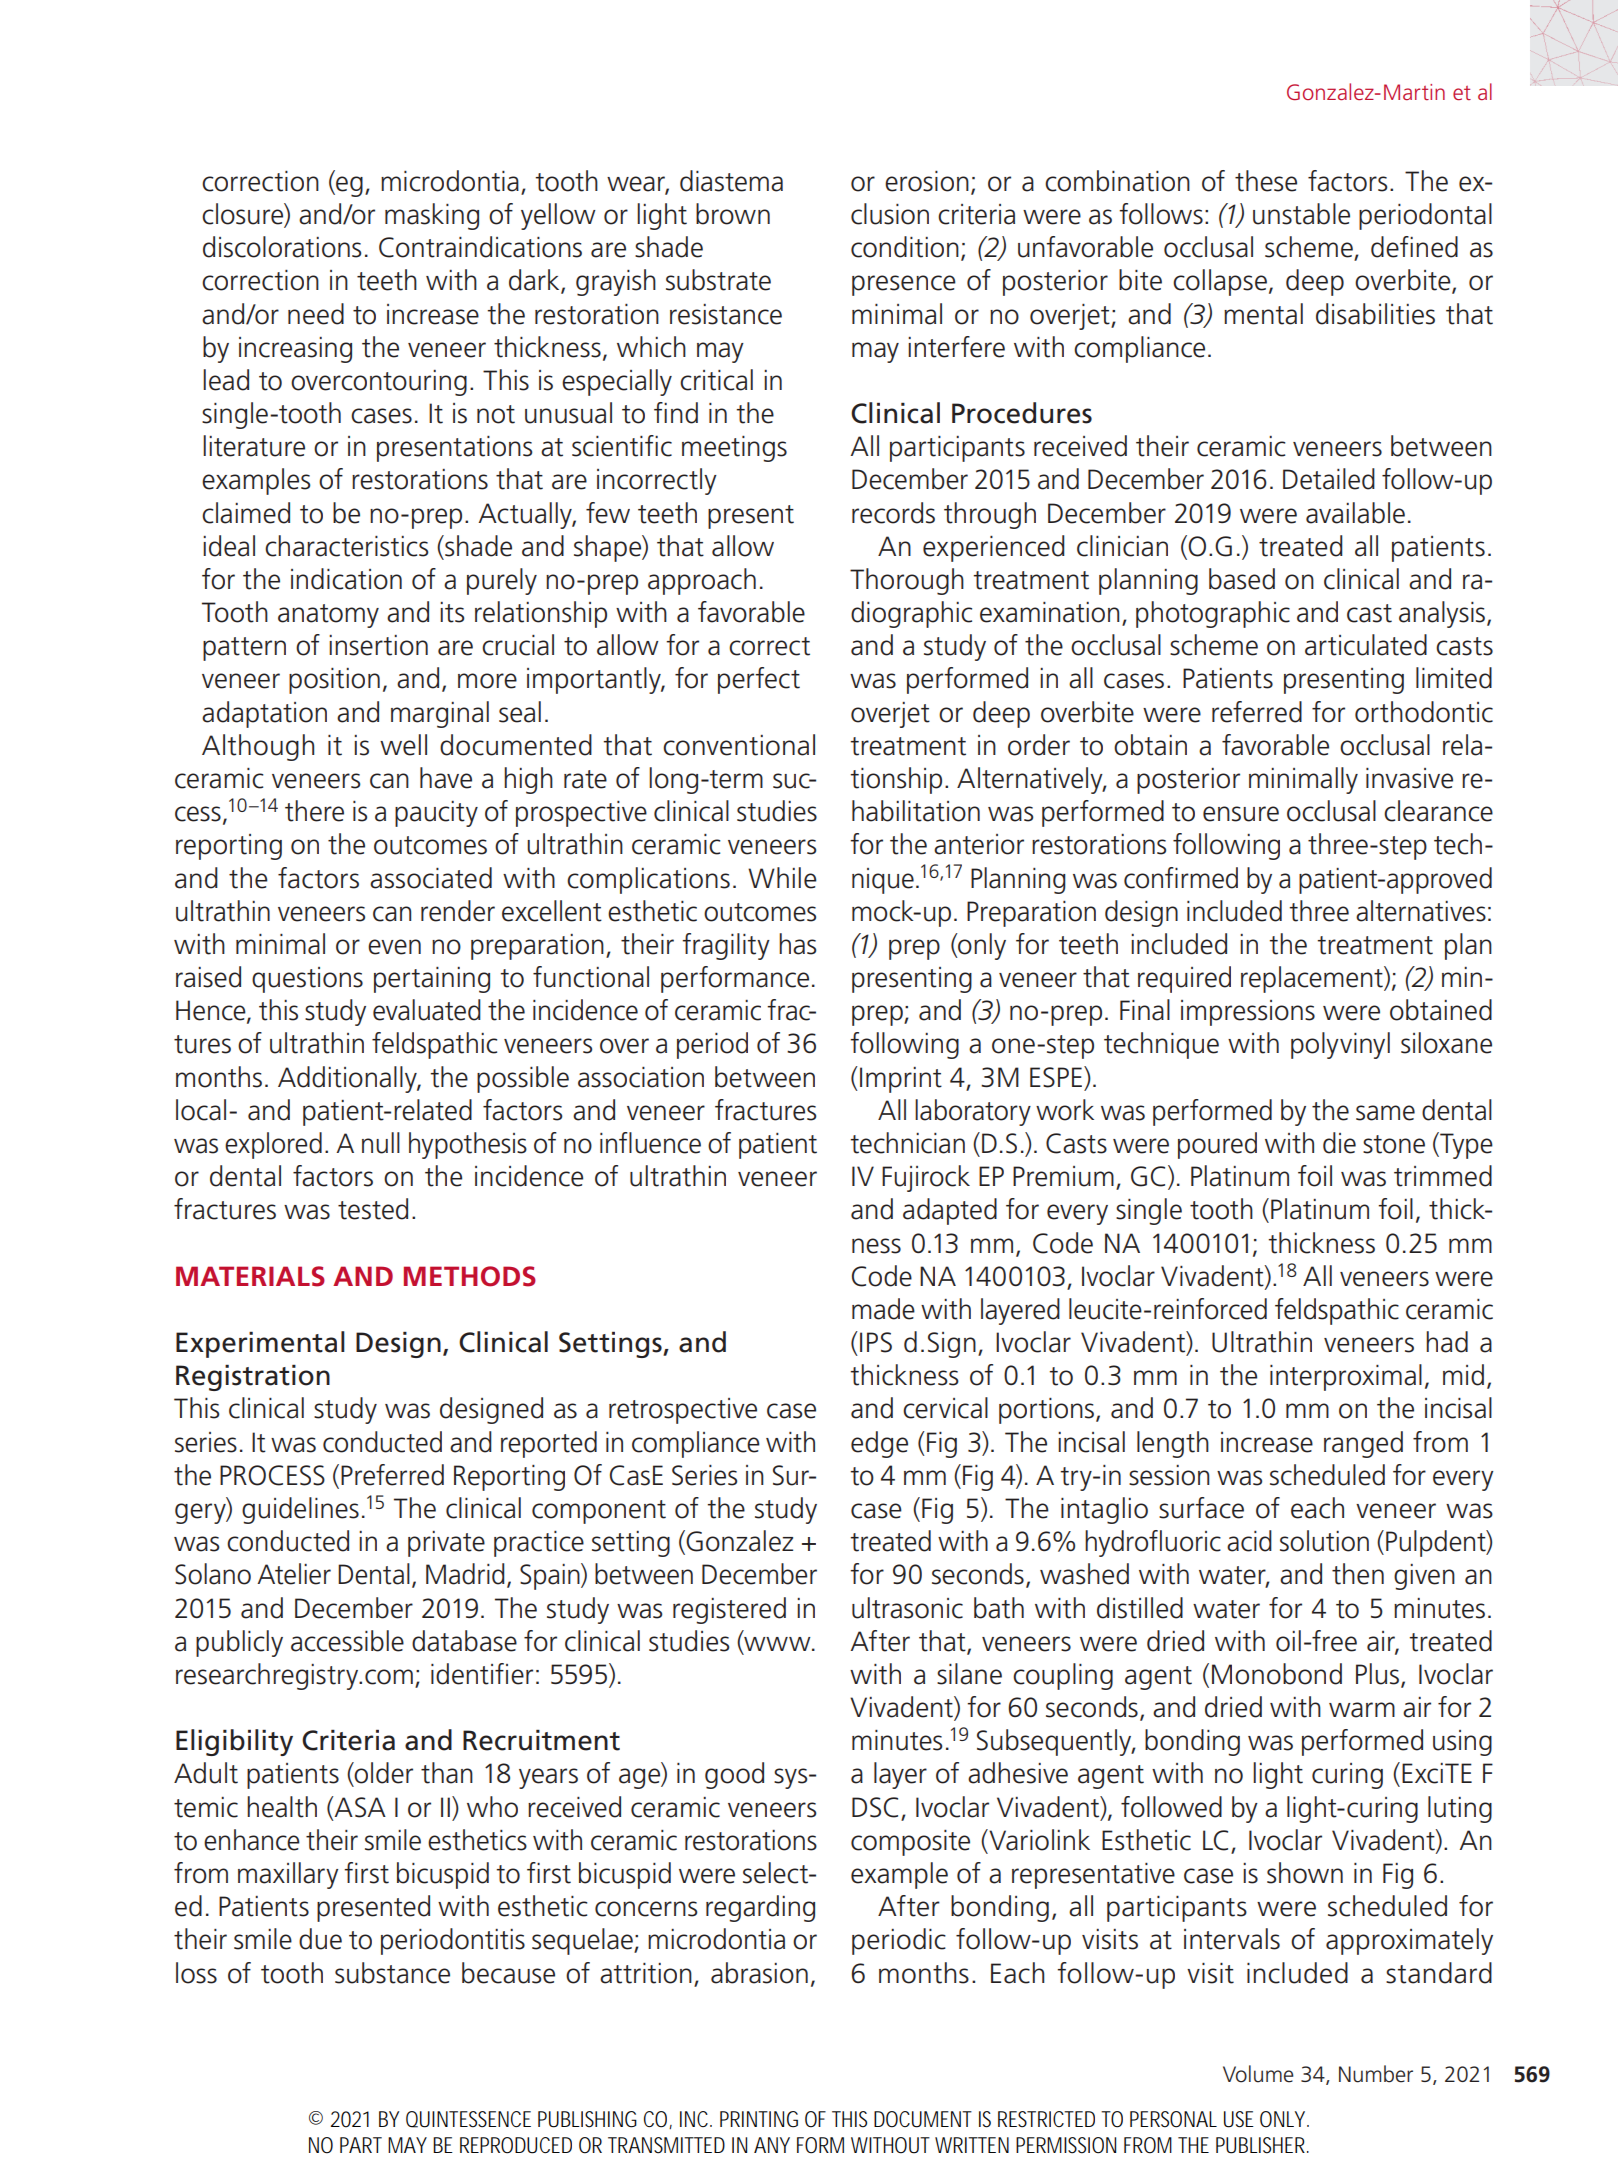 The image size is (1618, 2165). I want to click on QUINTESSENCE, so click(468, 2119).
